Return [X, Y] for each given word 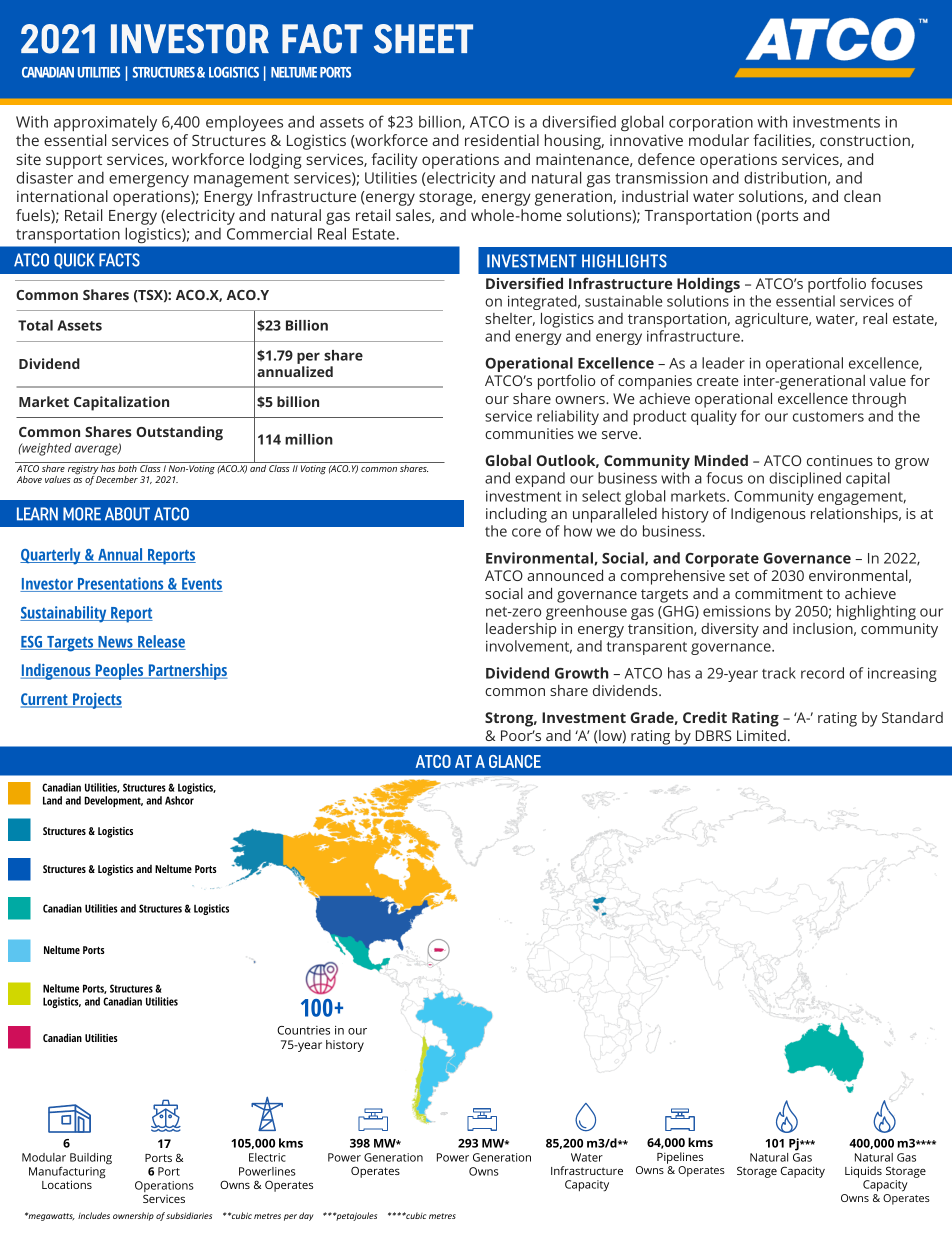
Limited [761, 735]
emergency [149, 181]
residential [502, 140]
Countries [303, 1030]
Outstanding [179, 433]
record [822, 673]
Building [91, 1159]
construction [866, 141]
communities [529, 433]
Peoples [119, 671]
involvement [529, 647]
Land [52, 800]
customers [828, 417]
